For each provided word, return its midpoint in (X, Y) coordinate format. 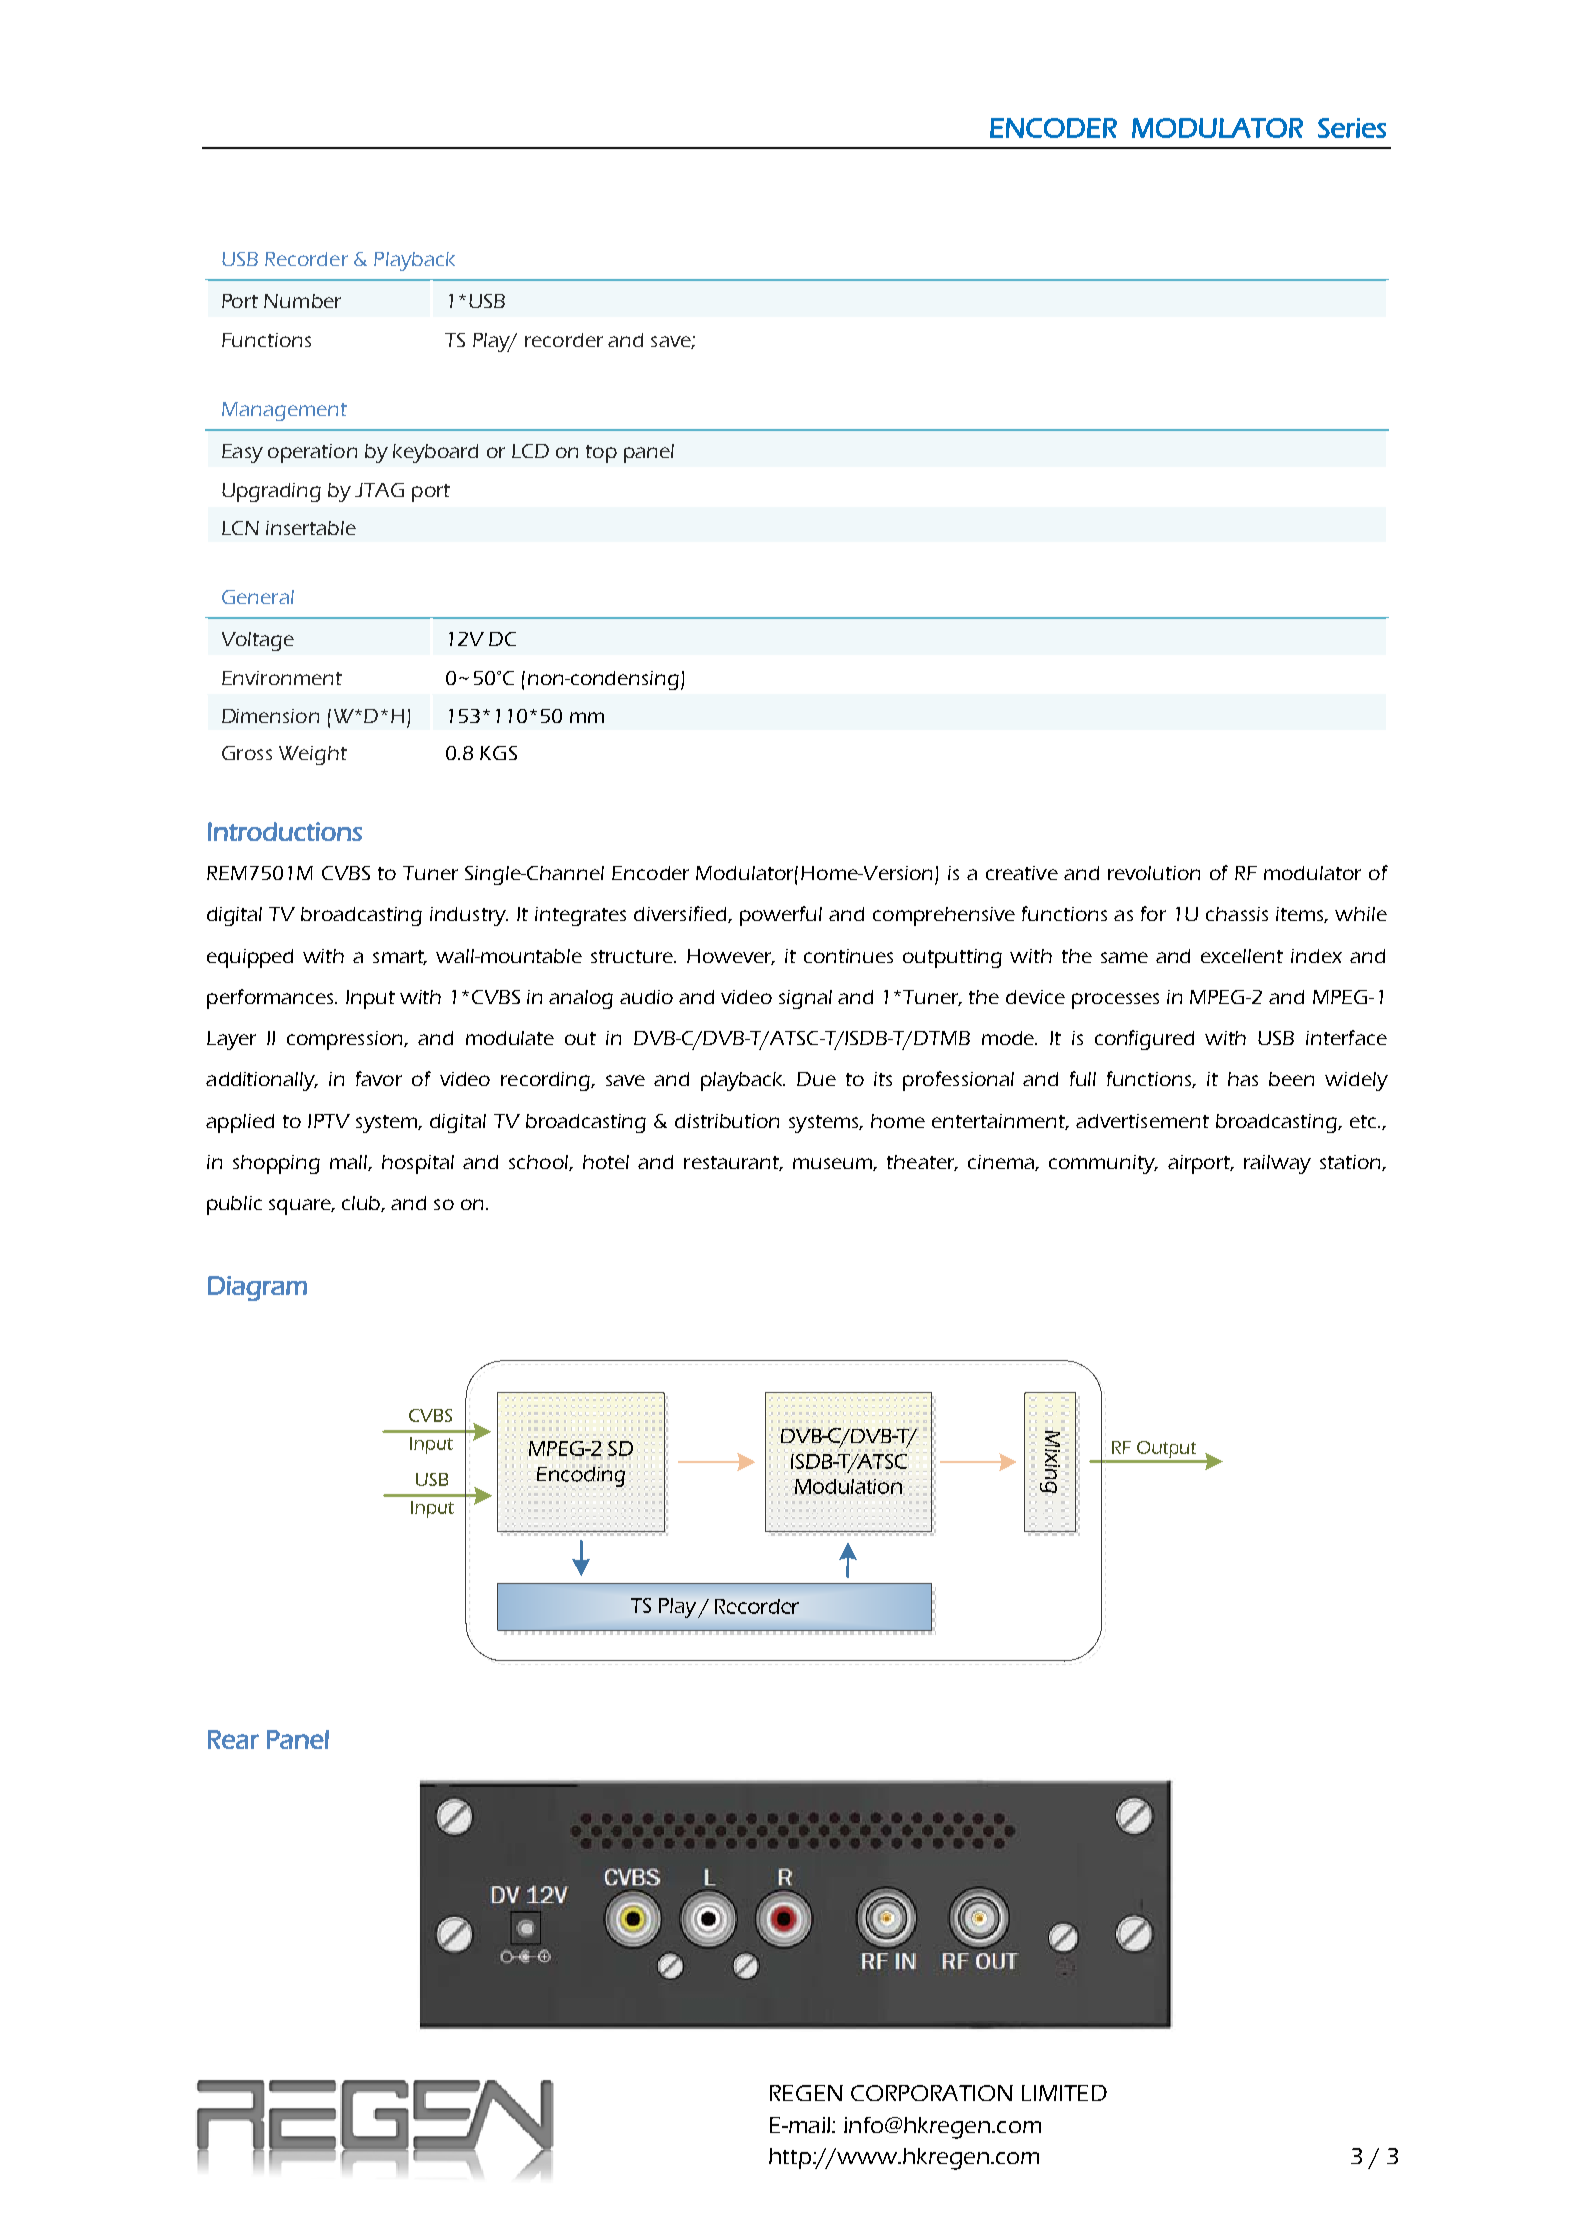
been (1291, 1079)
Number (302, 301)
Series (1352, 128)
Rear (233, 1739)
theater (922, 1163)
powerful (781, 916)
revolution (1154, 873)
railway (1277, 1164)
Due (816, 1079)
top (601, 454)
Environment (282, 678)
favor (379, 1078)
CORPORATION (932, 2093)
